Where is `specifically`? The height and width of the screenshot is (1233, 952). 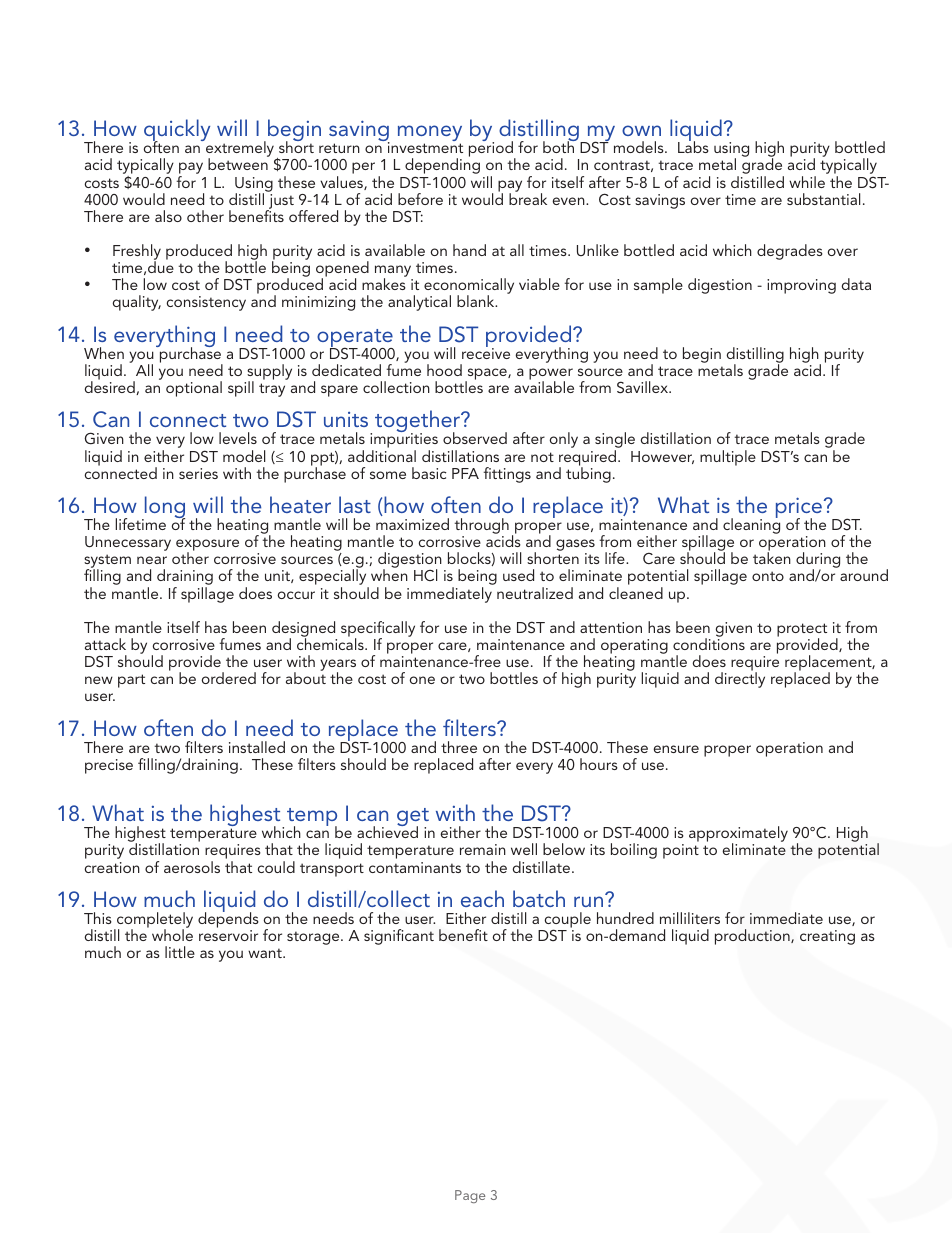 specifically is located at coordinates (378, 630).
